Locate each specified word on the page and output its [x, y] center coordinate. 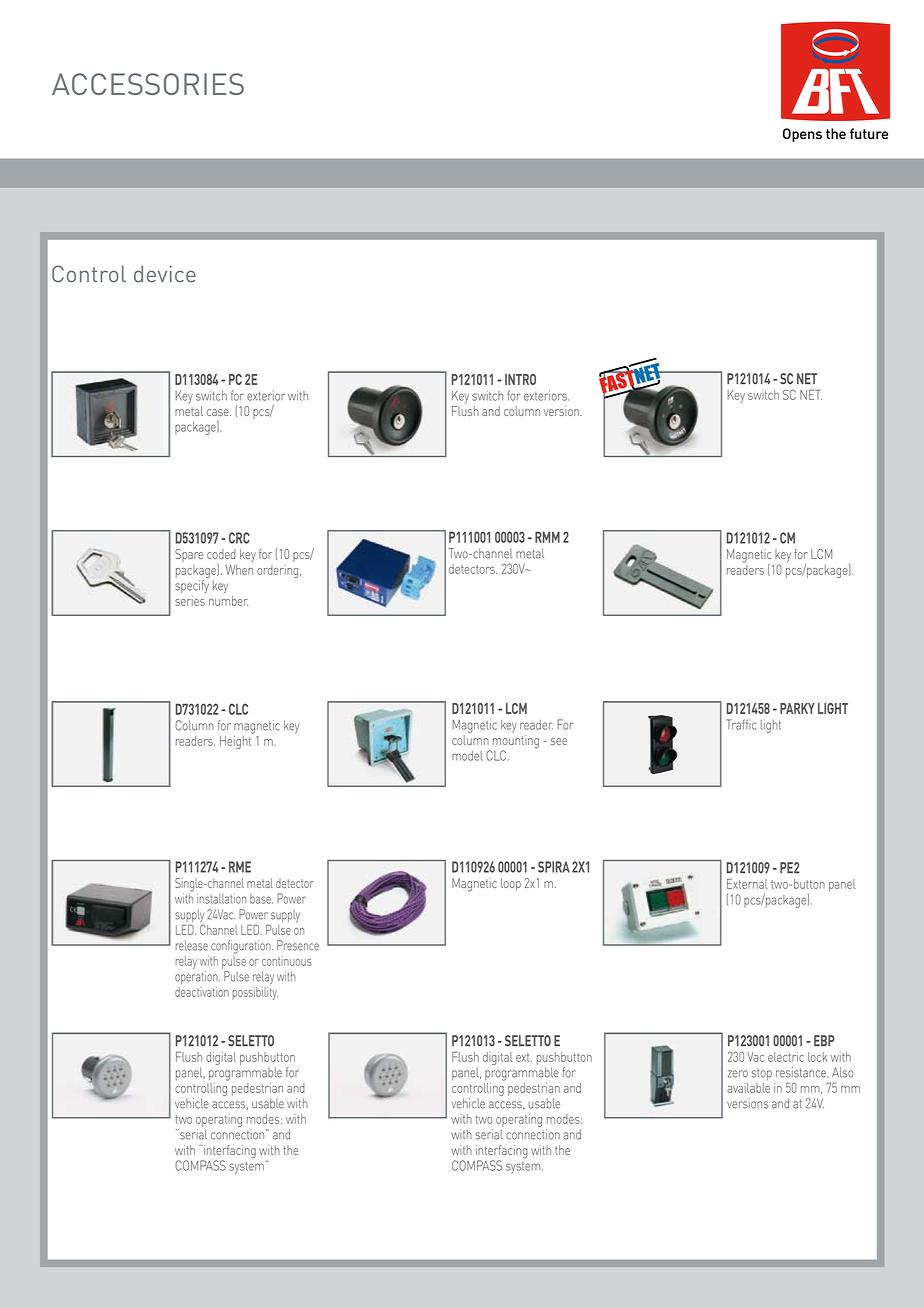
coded [221, 554]
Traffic [741, 724]
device [165, 274]
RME [240, 867]
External [747, 883]
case [219, 412]
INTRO [520, 379]
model [467, 756]
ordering [279, 571]
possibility [255, 993]
